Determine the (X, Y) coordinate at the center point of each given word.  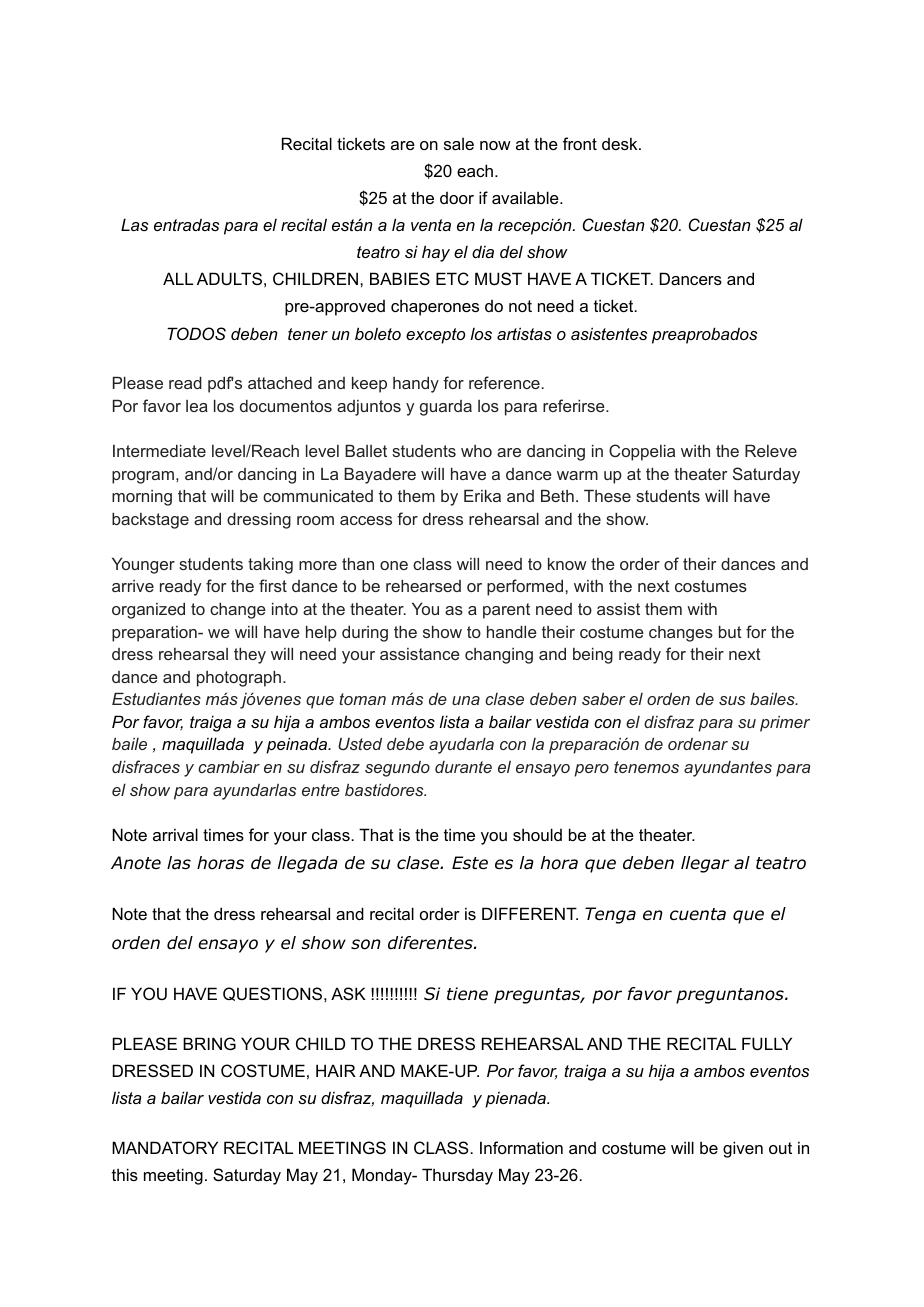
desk (621, 143)
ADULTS (229, 278)
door (457, 198)
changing (499, 656)
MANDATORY (165, 1147)
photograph (240, 678)
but (730, 631)
